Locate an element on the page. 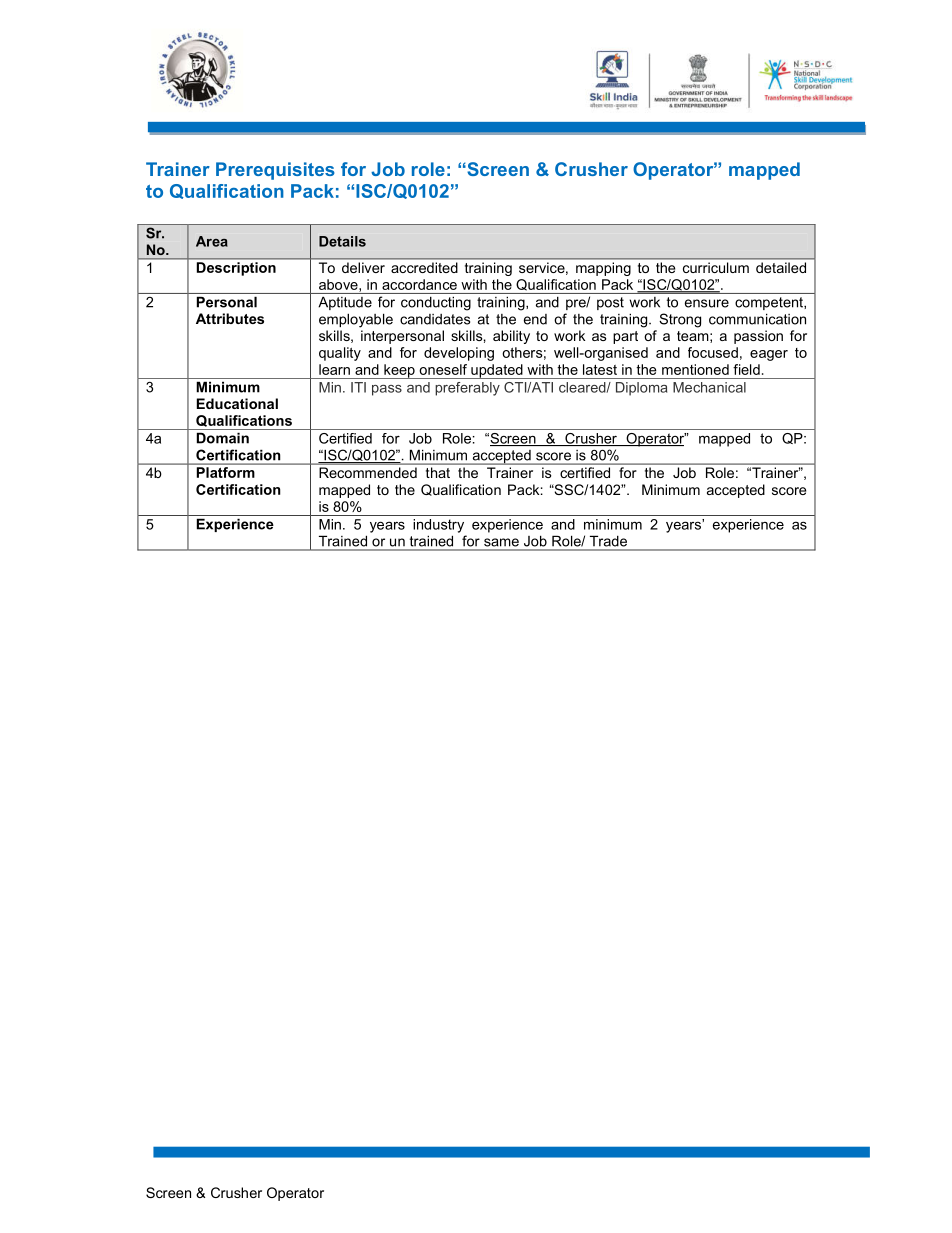 This image has width=952, height=1233. curriculum is located at coordinates (716, 267).
